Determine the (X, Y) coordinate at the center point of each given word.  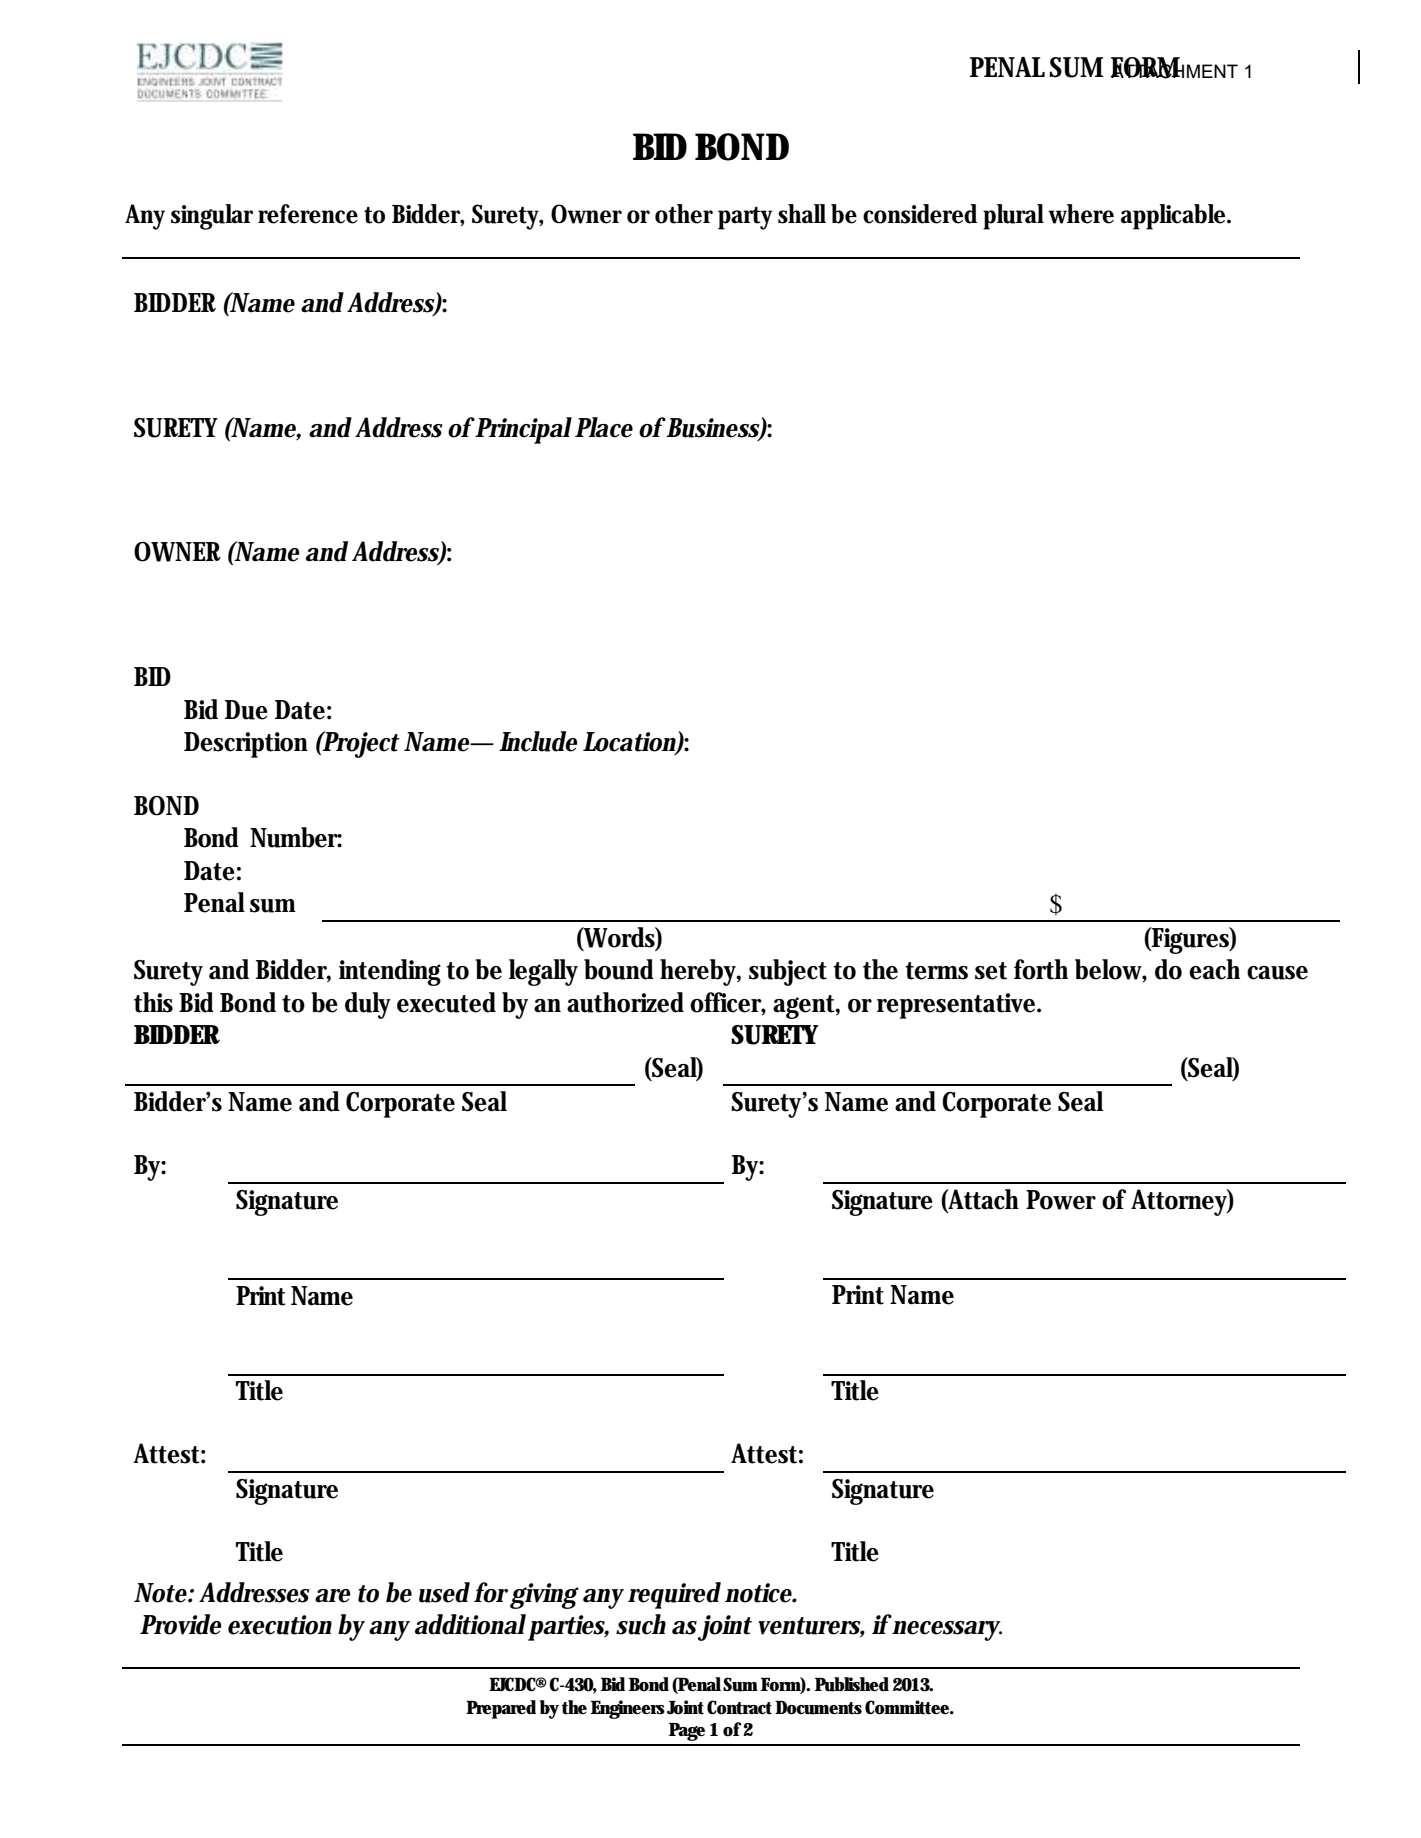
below (1111, 970)
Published (852, 1684)
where (1081, 214)
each (1214, 969)
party (745, 218)
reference (308, 214)
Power (1061, 1200)
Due (246, 710)
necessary (947, 1631)
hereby (700, 972)
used (444, 1592)
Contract (739, 1707)
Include (538, 741)
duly (368, 1005)
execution (280, 1625)
